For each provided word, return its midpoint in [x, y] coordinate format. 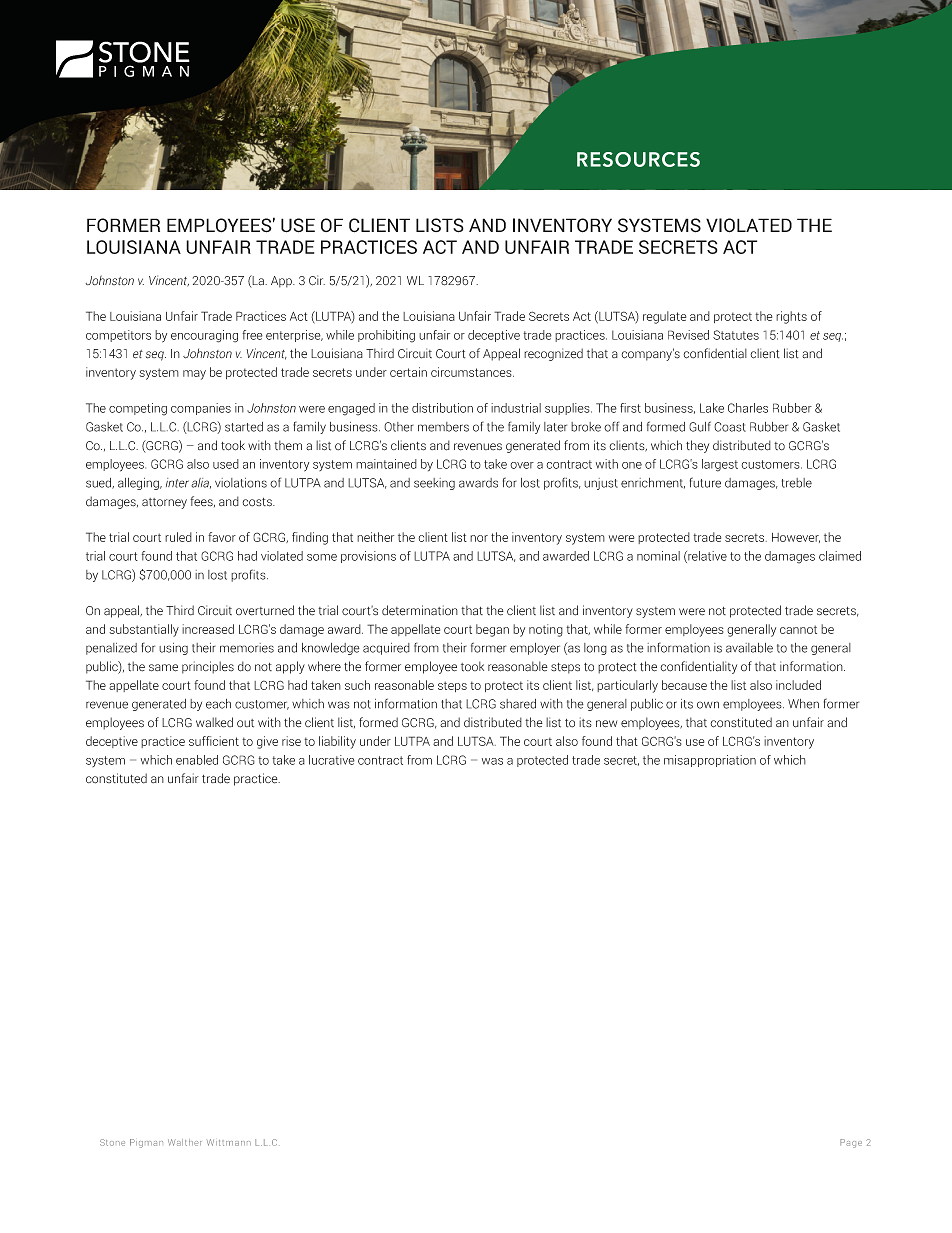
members [443, 427]
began [492, 630]
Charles [748, 408]
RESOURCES [638, 159]
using [173, 649]
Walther [185, 1142]
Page [851, 1143]
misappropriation [710, 761]
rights [791, 317]
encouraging [204, 336]
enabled [197, 760]
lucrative [332, 760]
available [749, 648]
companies [201, 409]
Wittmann [229, 1142]
